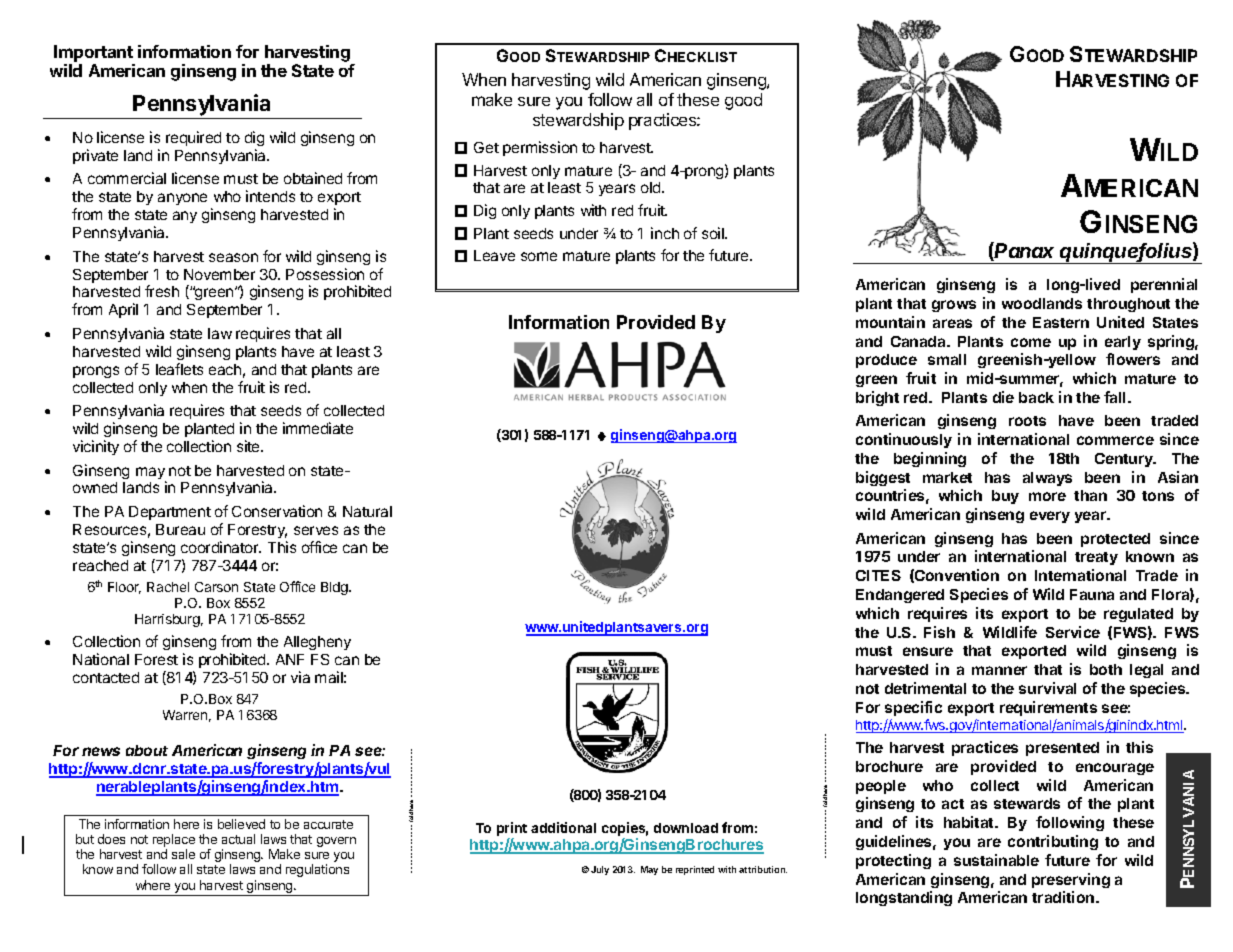  Describe the element at coordinates (1047, 479) in the screenshot. I see `always` at that location.
